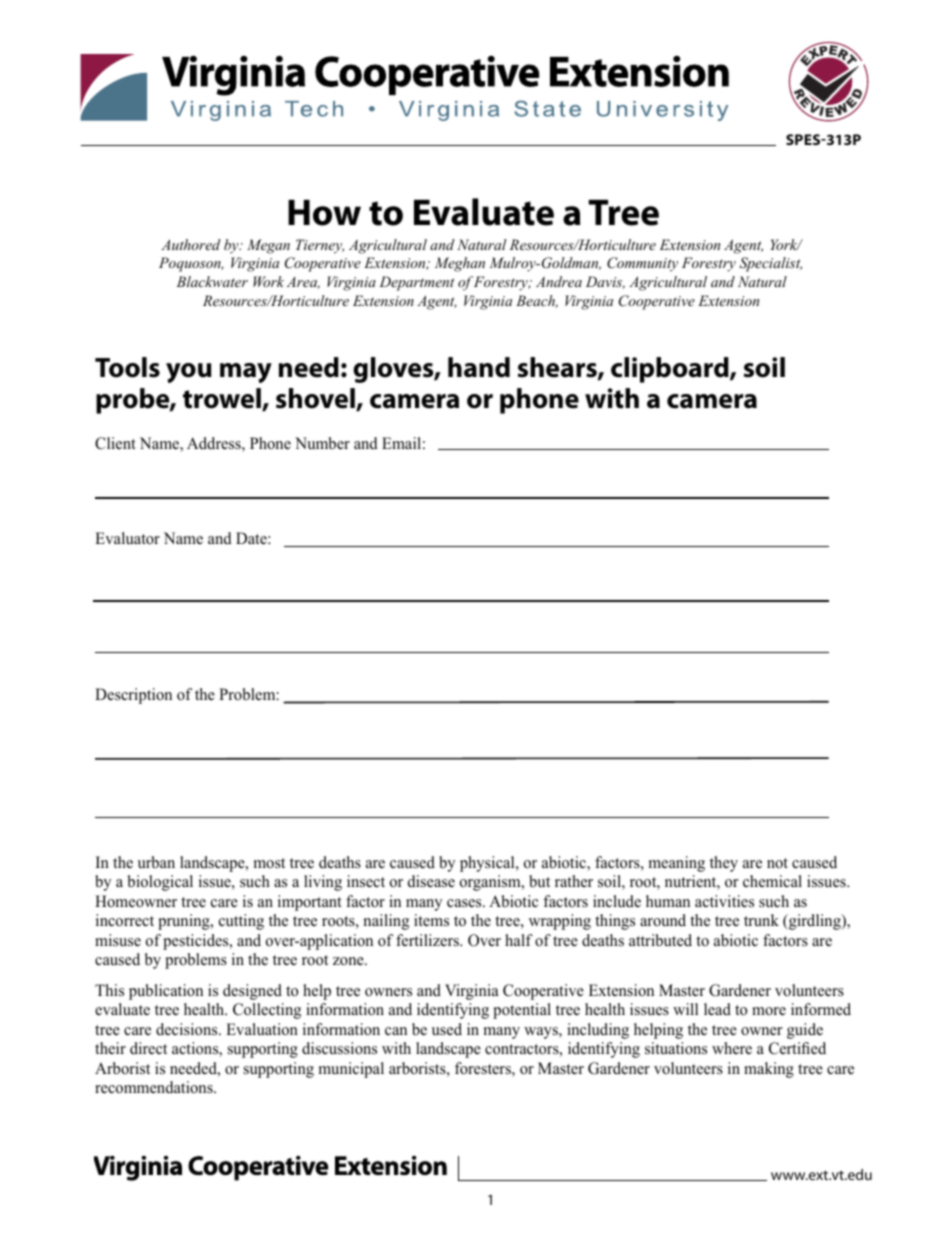 This screenshot has width=952, height=1233. Describe the element at coordinates (460, 264) in the screenshot. I see `Meghan` at that location.
